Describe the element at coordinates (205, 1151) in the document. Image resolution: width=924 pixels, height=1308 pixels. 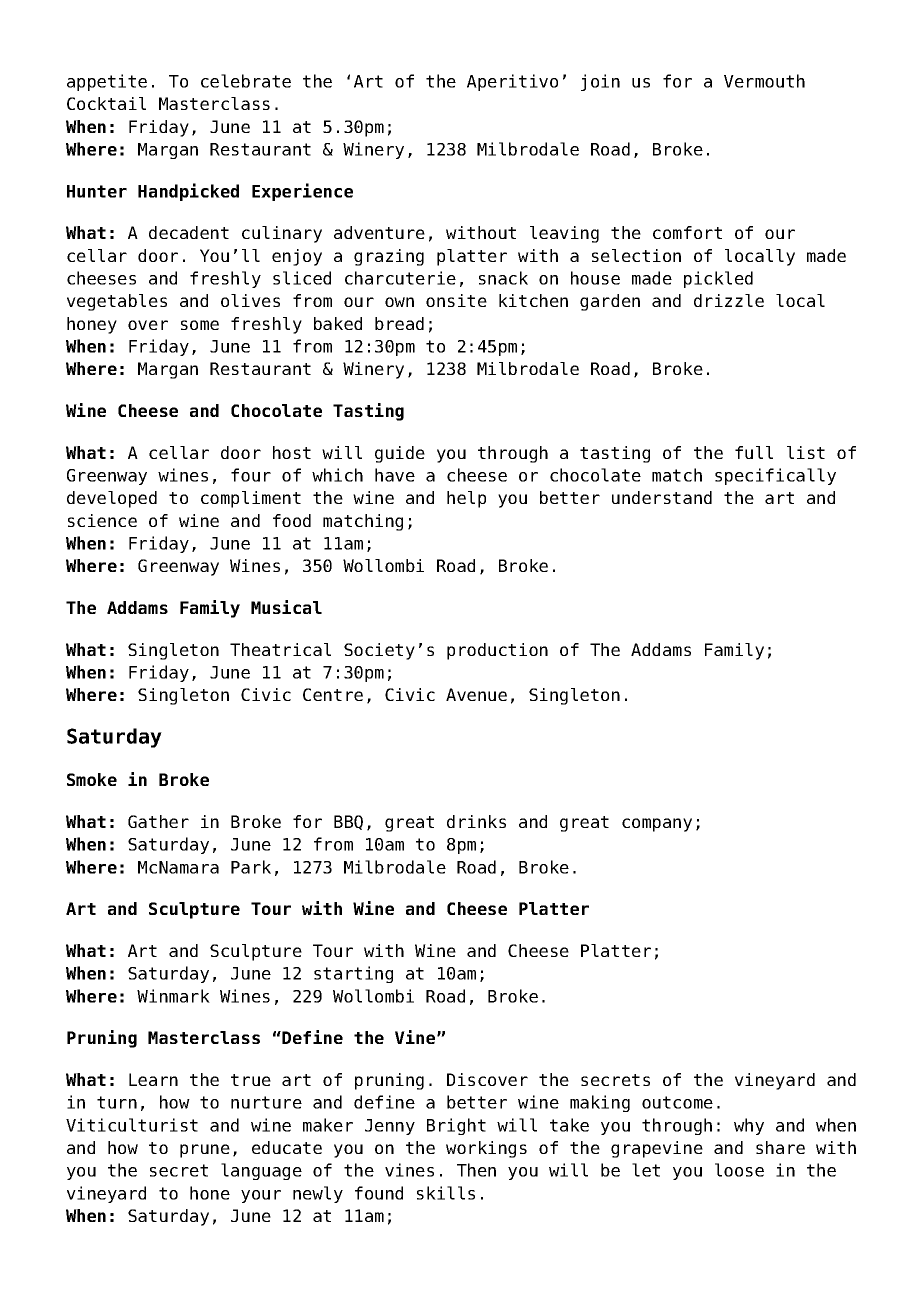
I see `prune` at that location.
